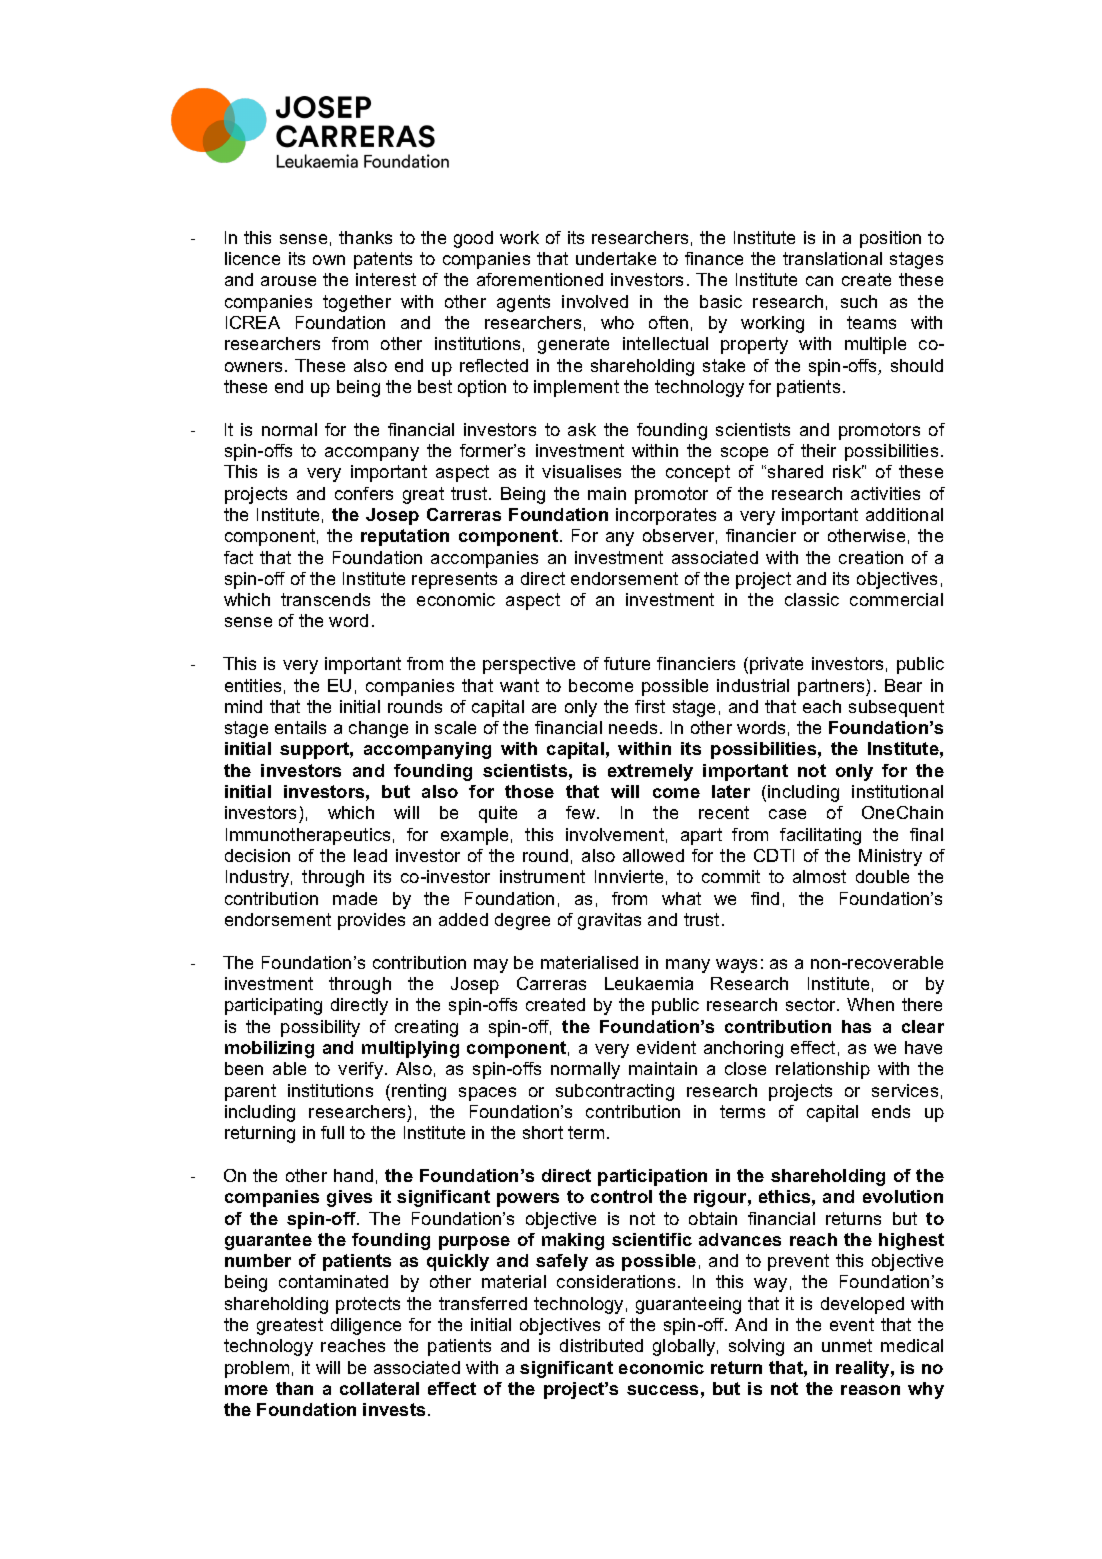 The height and width of the document is (1559, 1102). I want to click on problem, so click(257, 1369).
